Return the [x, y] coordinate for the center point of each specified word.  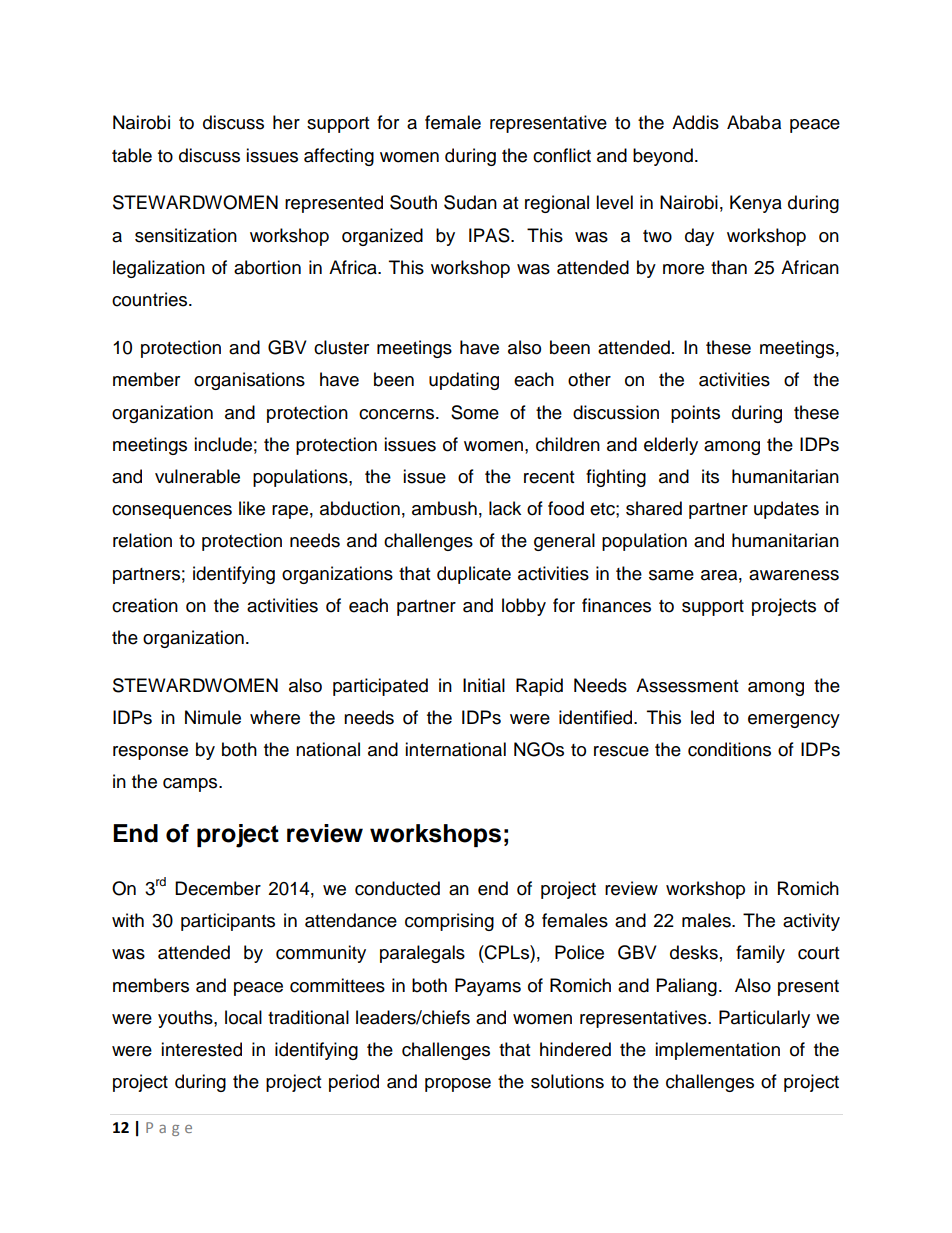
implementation [717, 1051]
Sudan [470, 202]
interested [201, 1049]
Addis [695, 122]
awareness [794, 575]
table [132, 155]
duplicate [474, 575]
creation [145, 605]
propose [458, 1085]
